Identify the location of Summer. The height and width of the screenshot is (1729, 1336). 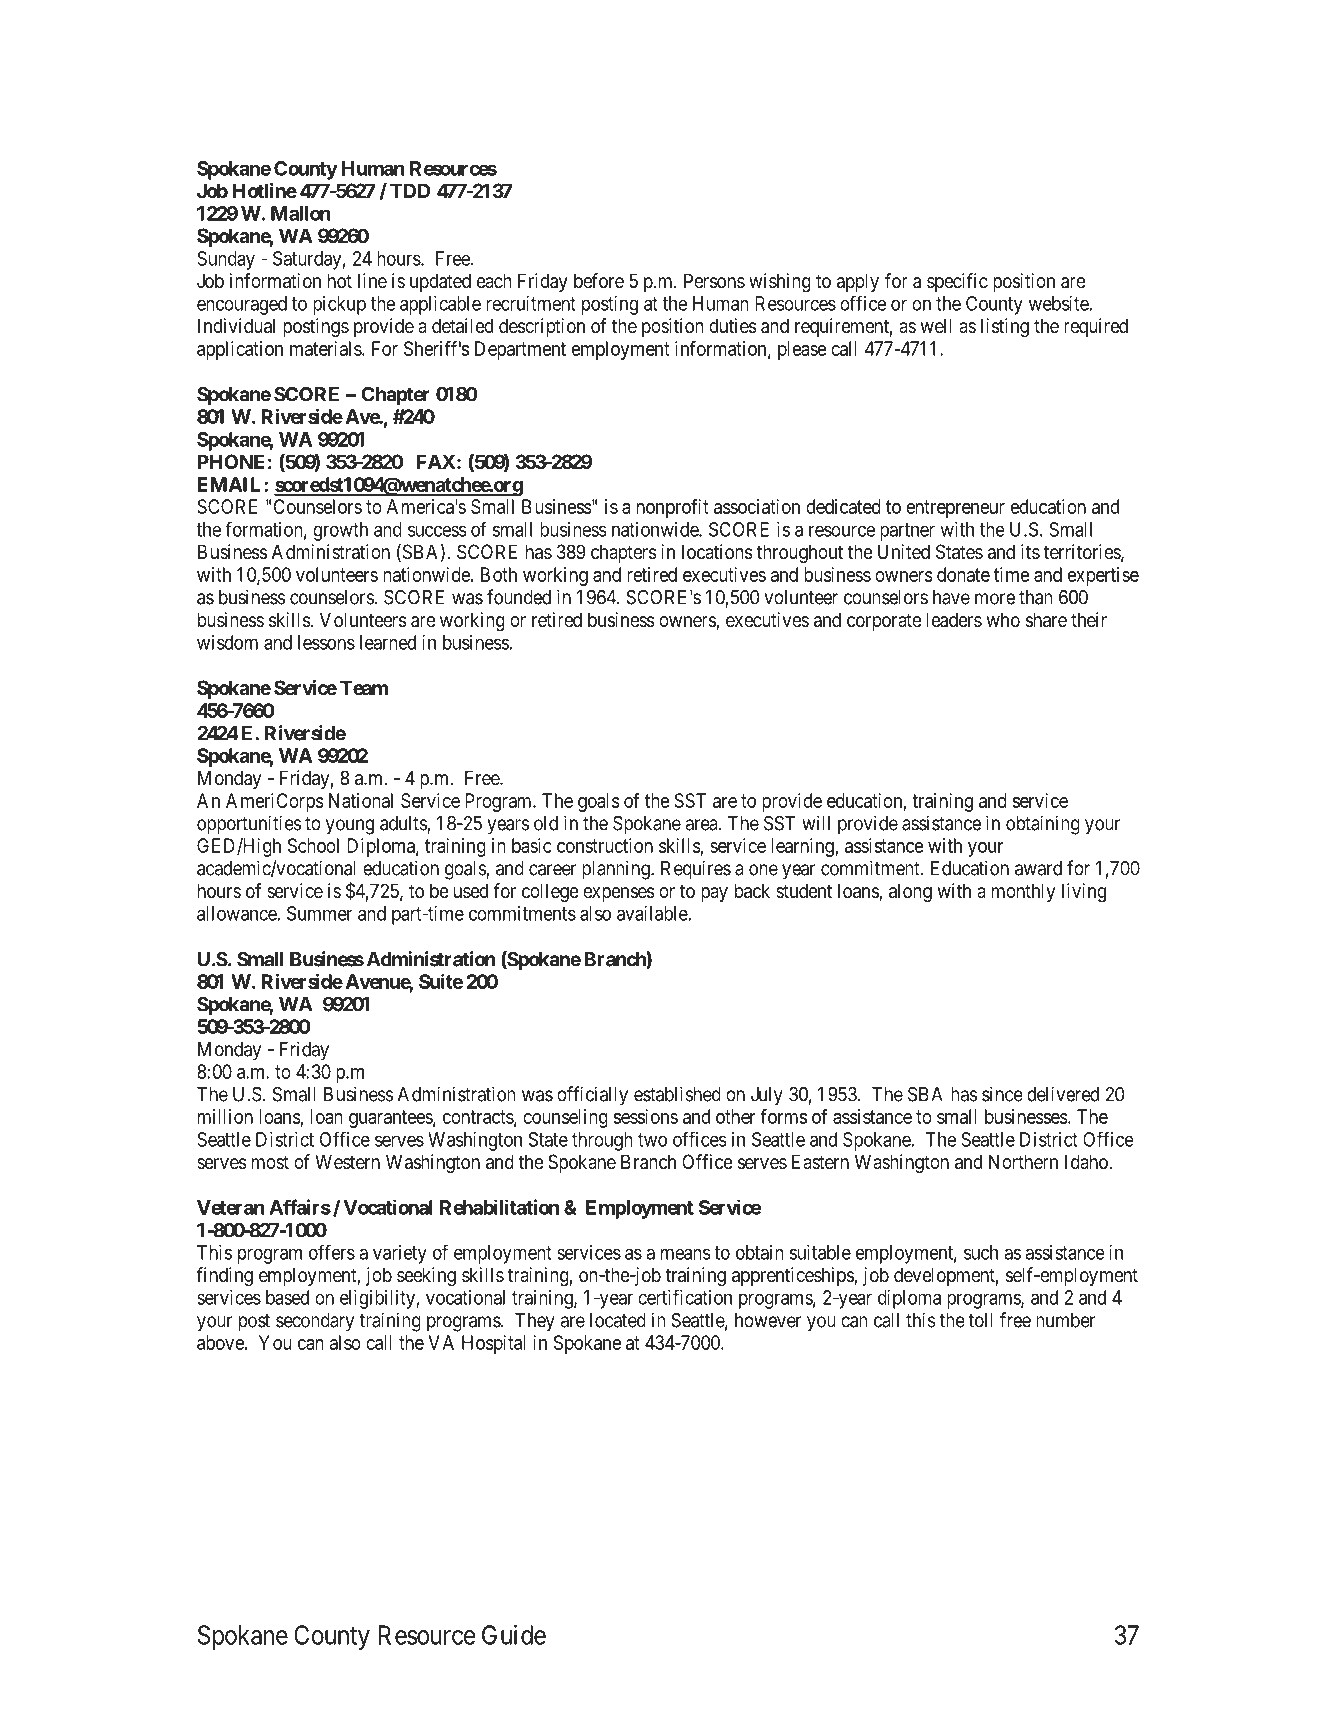
(319, 913).
